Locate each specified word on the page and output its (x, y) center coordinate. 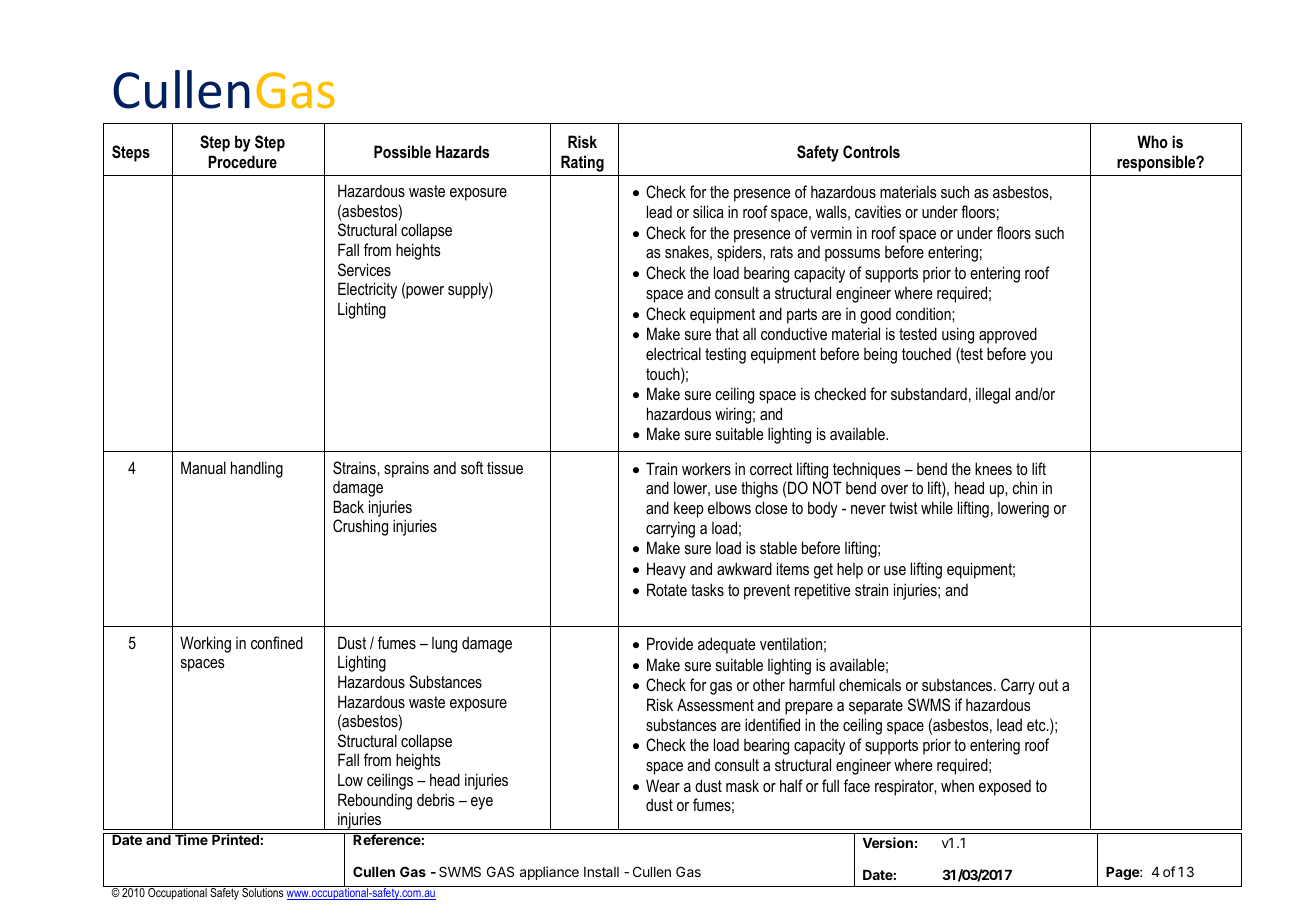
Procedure (242, 161)
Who (1152, 141)
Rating (582, 163)
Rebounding (375, 801)
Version (888, 842)
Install (601, 872)
